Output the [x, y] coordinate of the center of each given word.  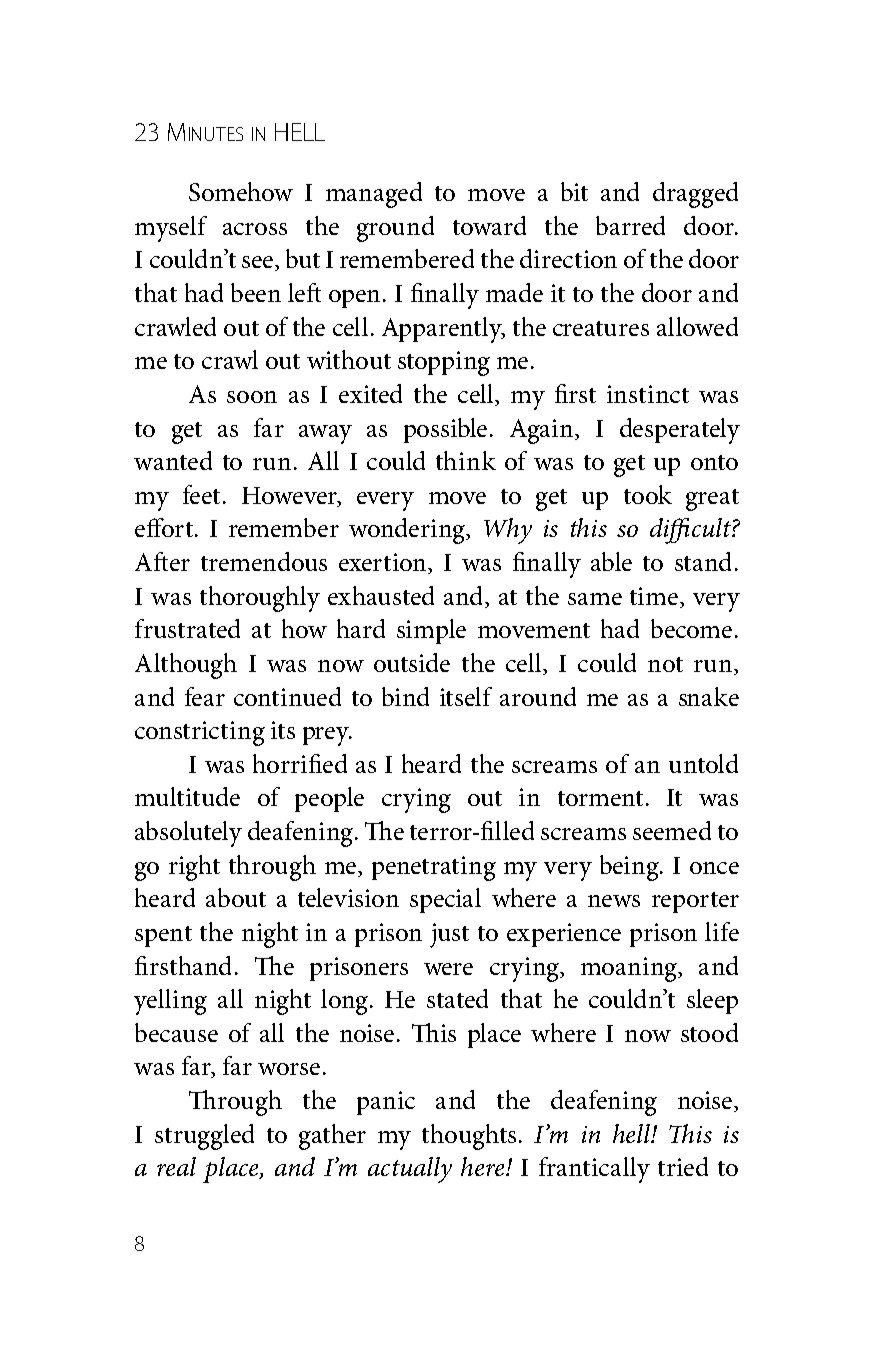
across [255, 229]
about [236, 897]
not [665, 664]
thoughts [469, 1137]
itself [466, 696]
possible [445, 430]
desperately [680, 431]
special [445, 900]
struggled [204, 1137]
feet [201, 494]
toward [489, 225]
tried [683, 1166]
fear [205, 696]
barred [630, 225]
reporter [695, 902]
